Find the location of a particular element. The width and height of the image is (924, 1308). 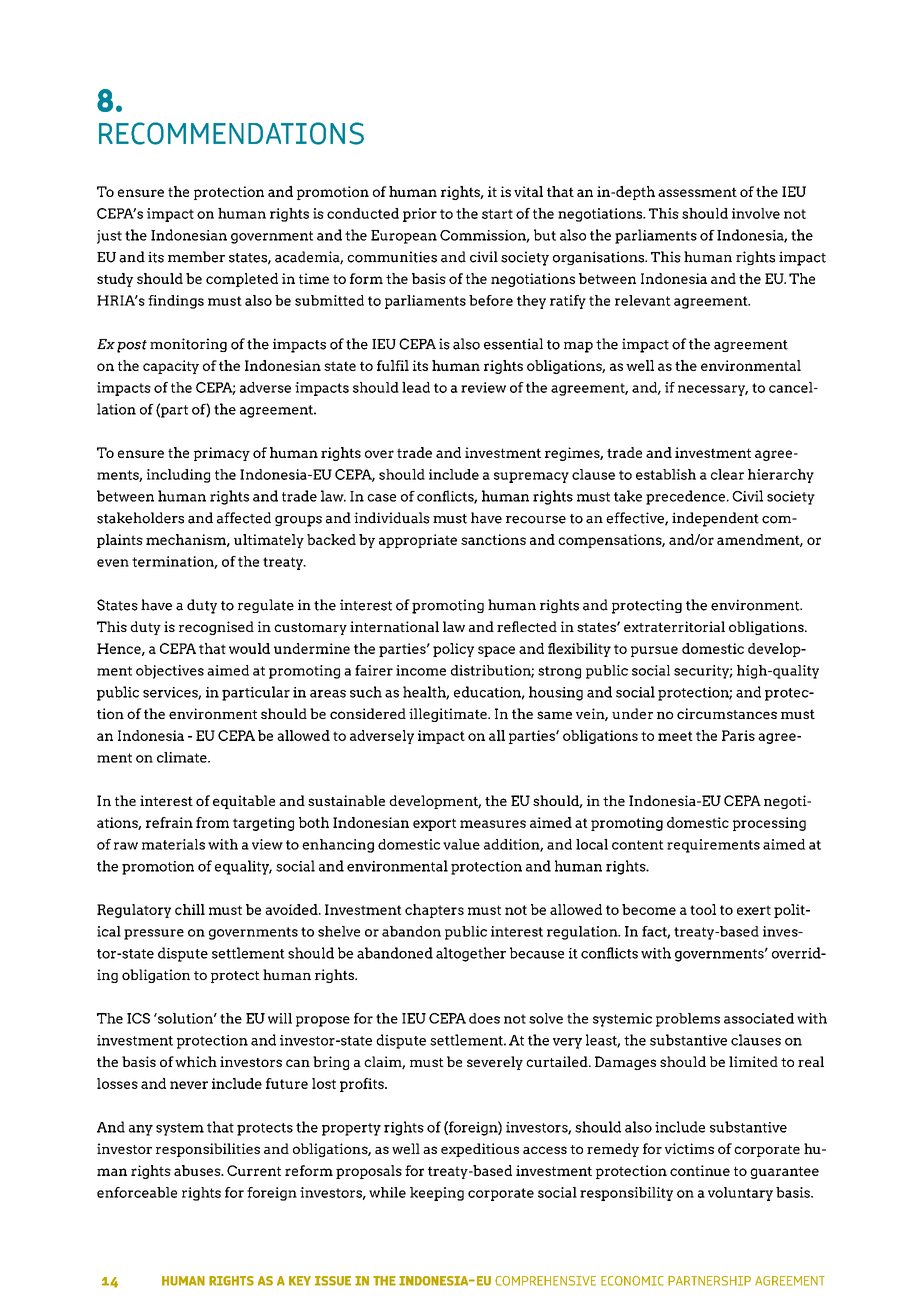

chill is located at coordinates (190, 909).
